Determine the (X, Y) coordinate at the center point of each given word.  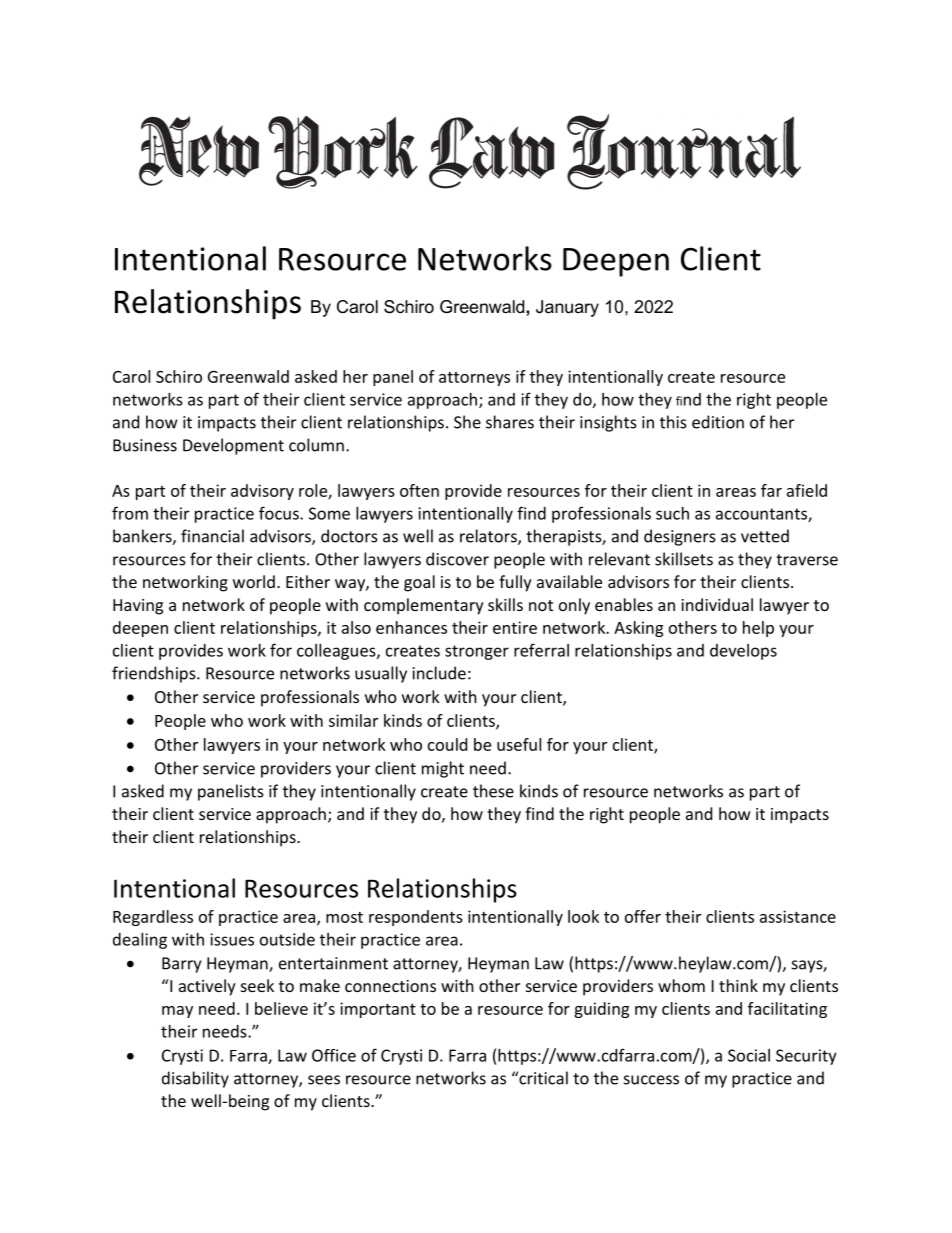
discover (457, 559)
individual (717, 604)
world (254, 581)
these (493, 791)
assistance (798, 916)
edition (718, 422)
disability (195, 1079)
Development (233, 446)
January (567, 308)
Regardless (153, 918)
